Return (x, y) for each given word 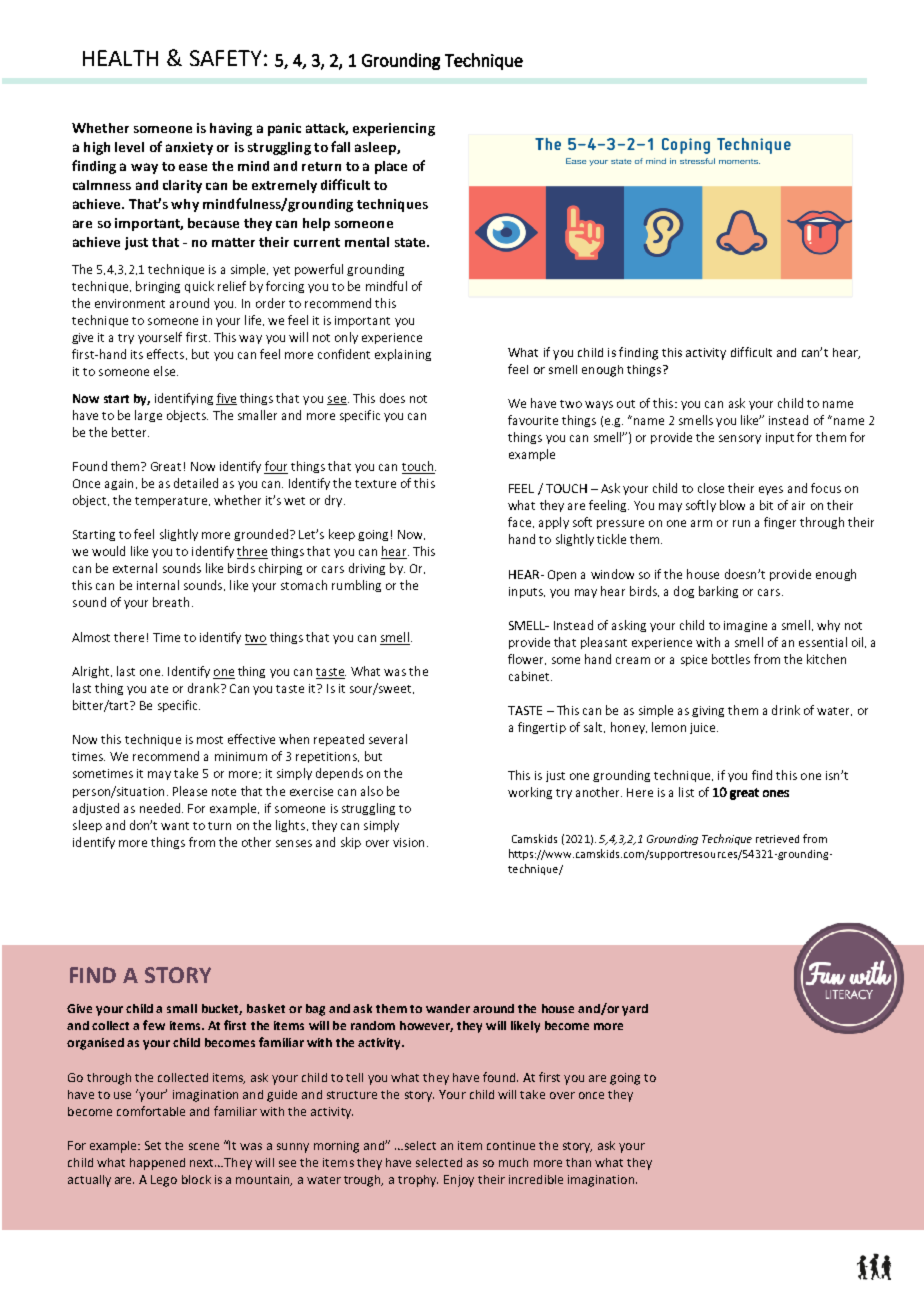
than (578, 1162)
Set (153, 1145)
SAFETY (225, 58)
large (148, 416)
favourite (533, 420)
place (391, 167)
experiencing (394, 129)
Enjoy (459, 1181)
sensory (740, 439)
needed (161, 808)
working (530, 793)
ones (776, 793)
